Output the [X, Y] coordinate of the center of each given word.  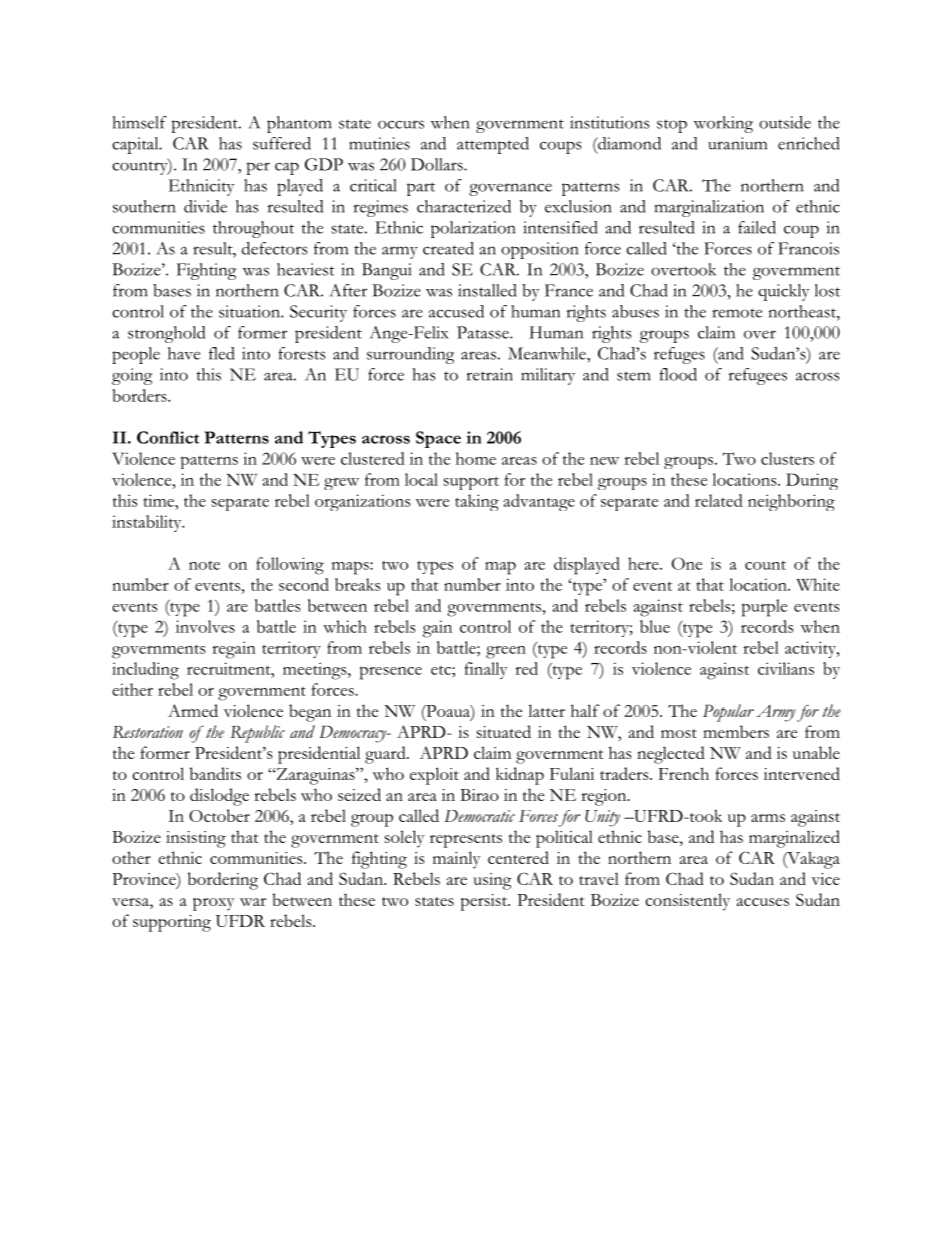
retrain [490, 374]
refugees [758, 376]
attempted [493, 145]
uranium [737, 143]
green [506, 652]
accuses [763, 902]
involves [205, 626]
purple [764, 608]
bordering [223, 881]
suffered [282, 143]
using [492, 881]
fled [222, 353]
